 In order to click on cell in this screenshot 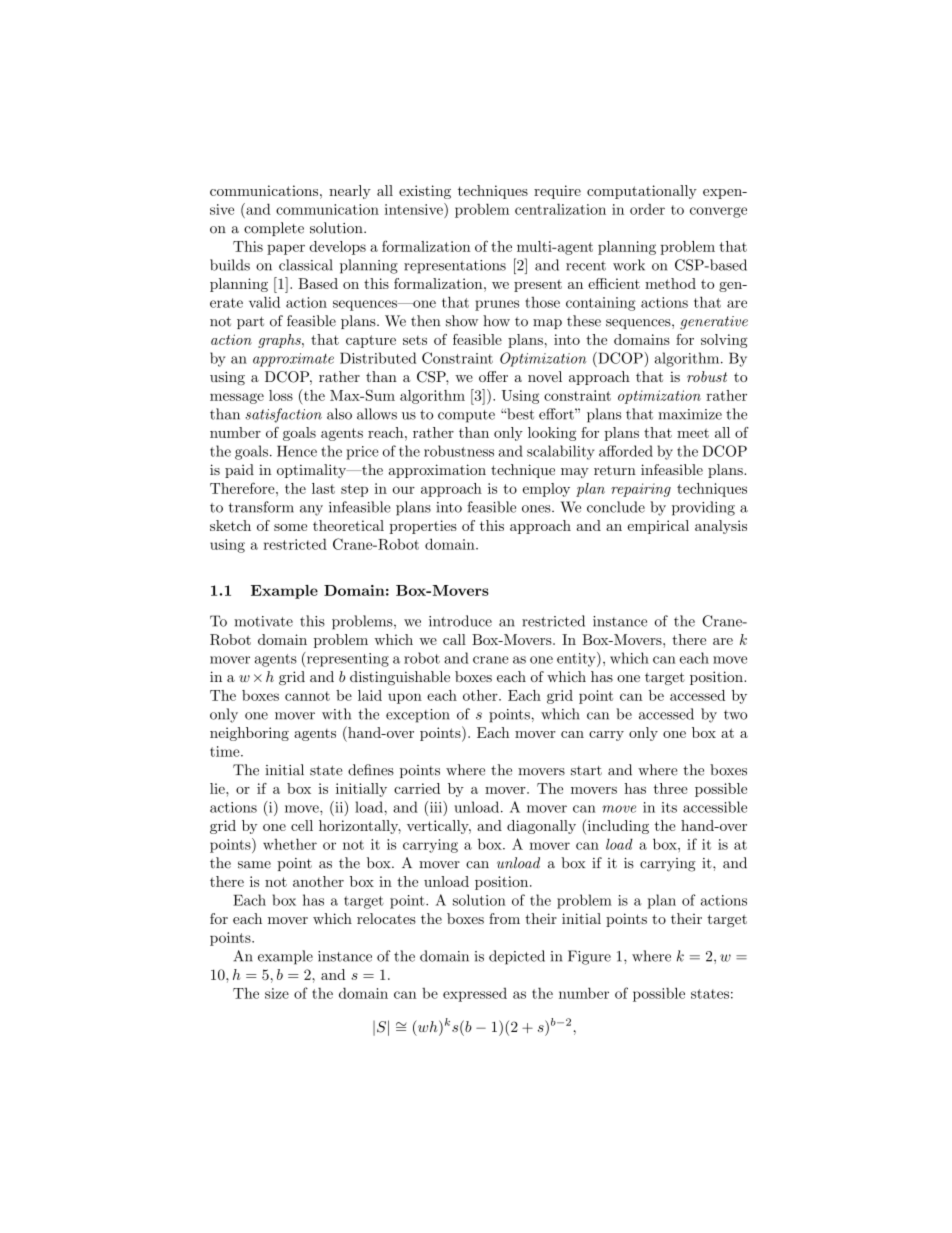, I will do `click(302, 825)`.
